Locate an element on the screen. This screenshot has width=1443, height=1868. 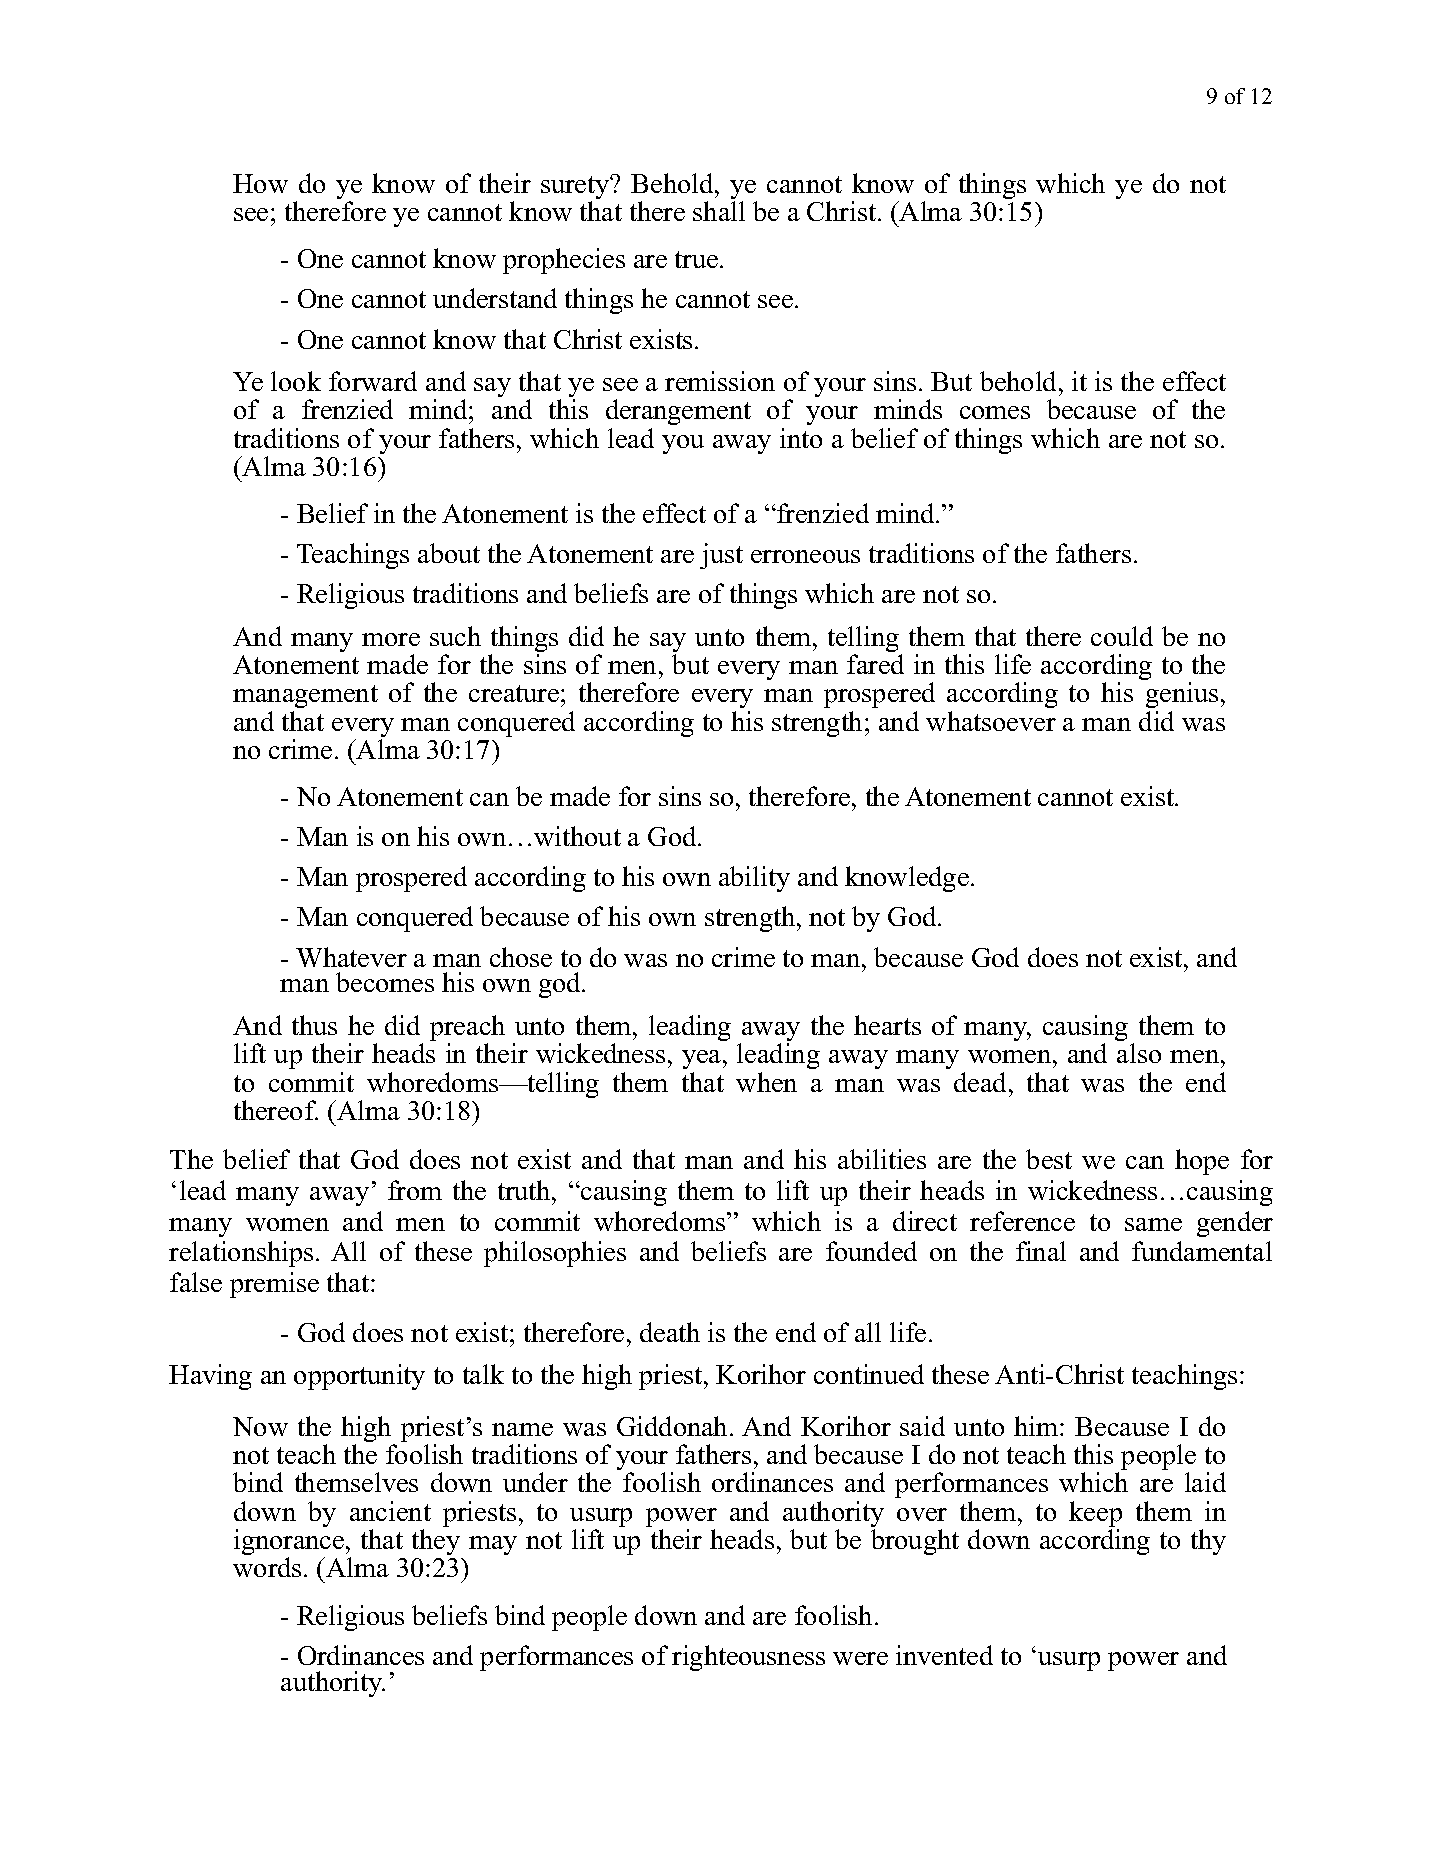
How is located at coordinates (260, 183).
